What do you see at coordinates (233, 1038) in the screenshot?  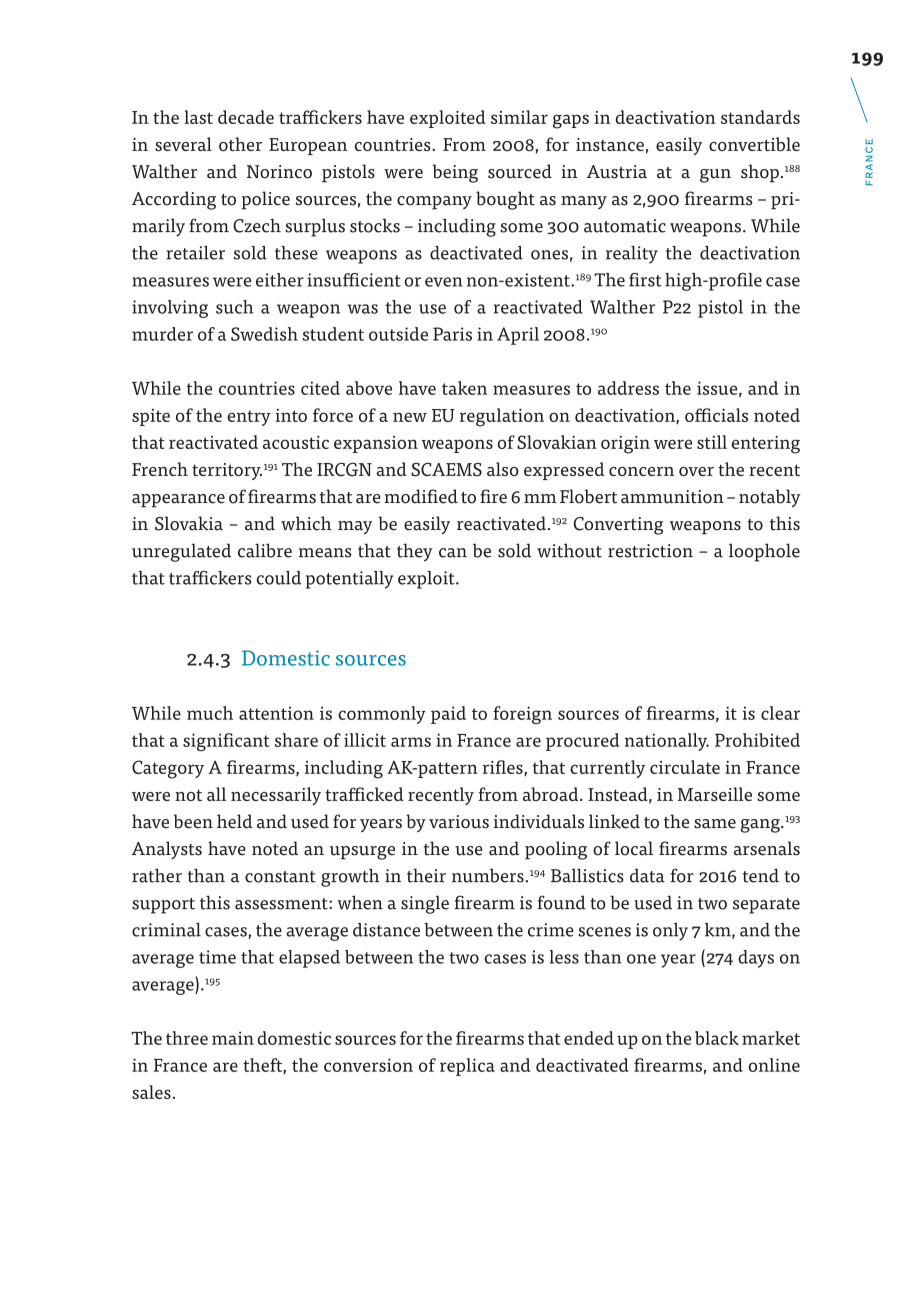 I see `main` at bounding box center [233, 1038].
